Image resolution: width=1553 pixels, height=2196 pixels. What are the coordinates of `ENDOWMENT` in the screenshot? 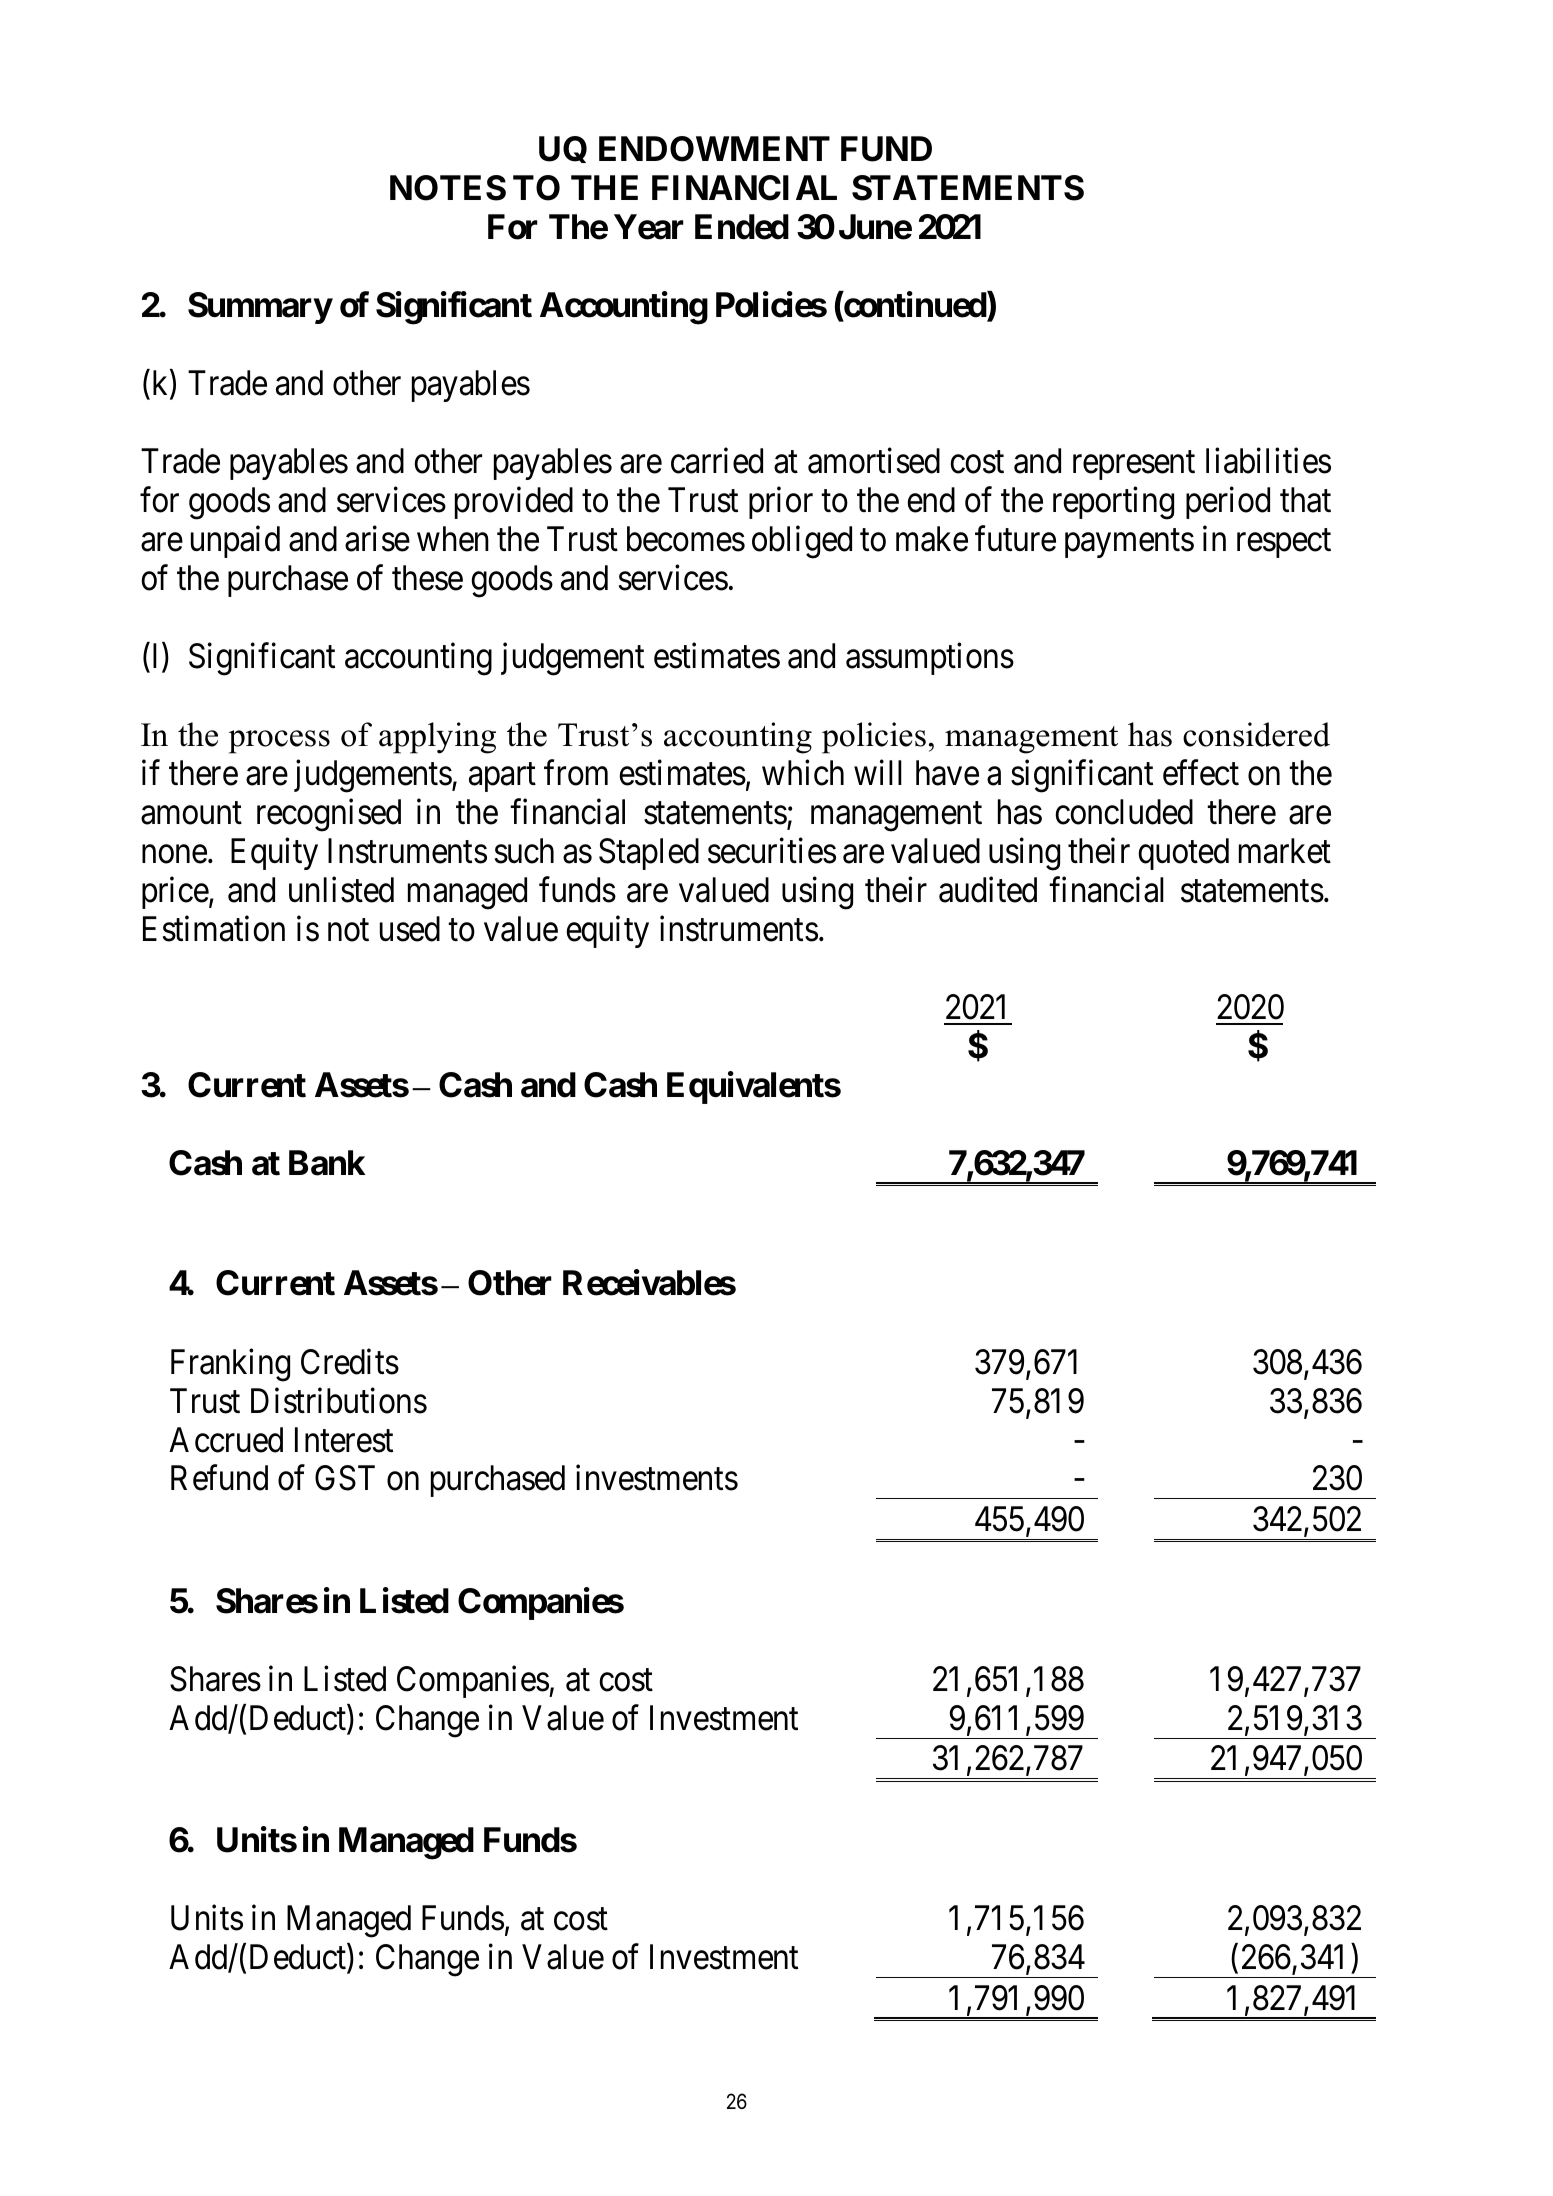 It's located at (714, 149).
